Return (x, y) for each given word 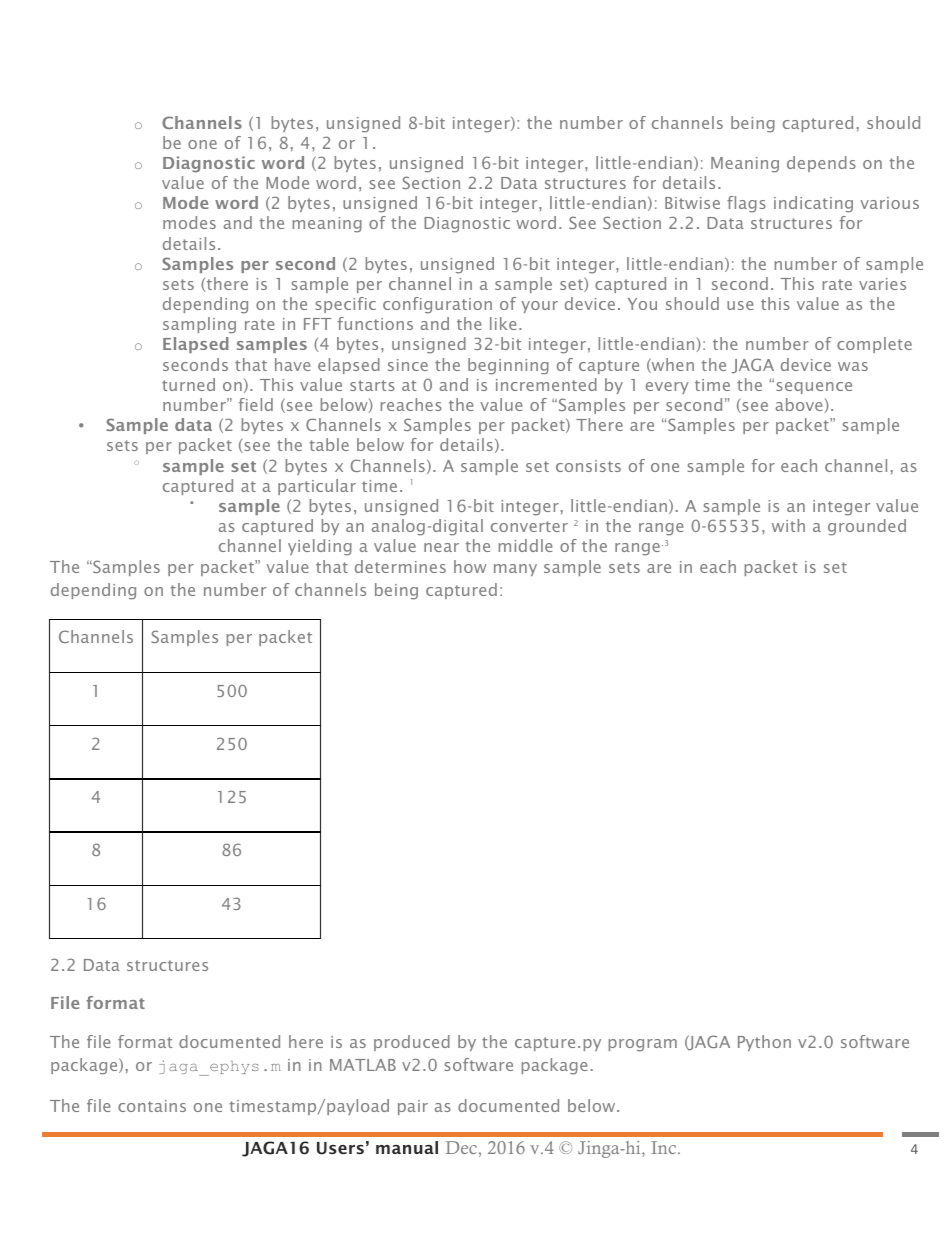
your (539, 307)
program (643, 1045)
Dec (461, 1147)
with (788, 525)
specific (346, 305)
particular (317, 487)
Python (764, 1043)
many (515, 570)
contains (152, 1106)
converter (529, 526)
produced (412, 1043)
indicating (813, 204)
